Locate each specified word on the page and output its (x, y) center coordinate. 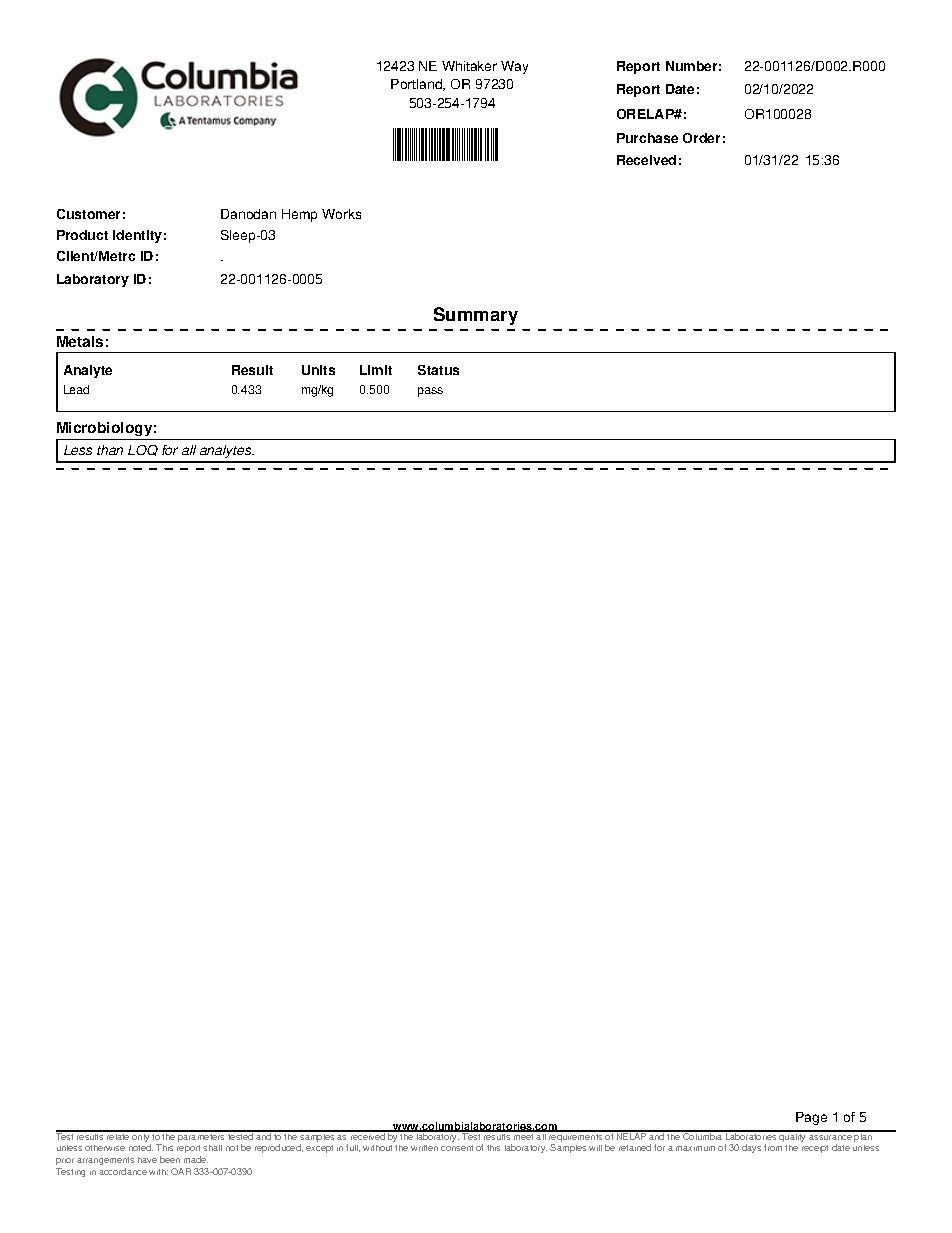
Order (701, 138)
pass (430, 392)
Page (811, 1118)
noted (141, 1147)
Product (82, 235)
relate (118, 1135)
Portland (418, 85)
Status (438, 370)
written (424, 1148)
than (110, 450)
